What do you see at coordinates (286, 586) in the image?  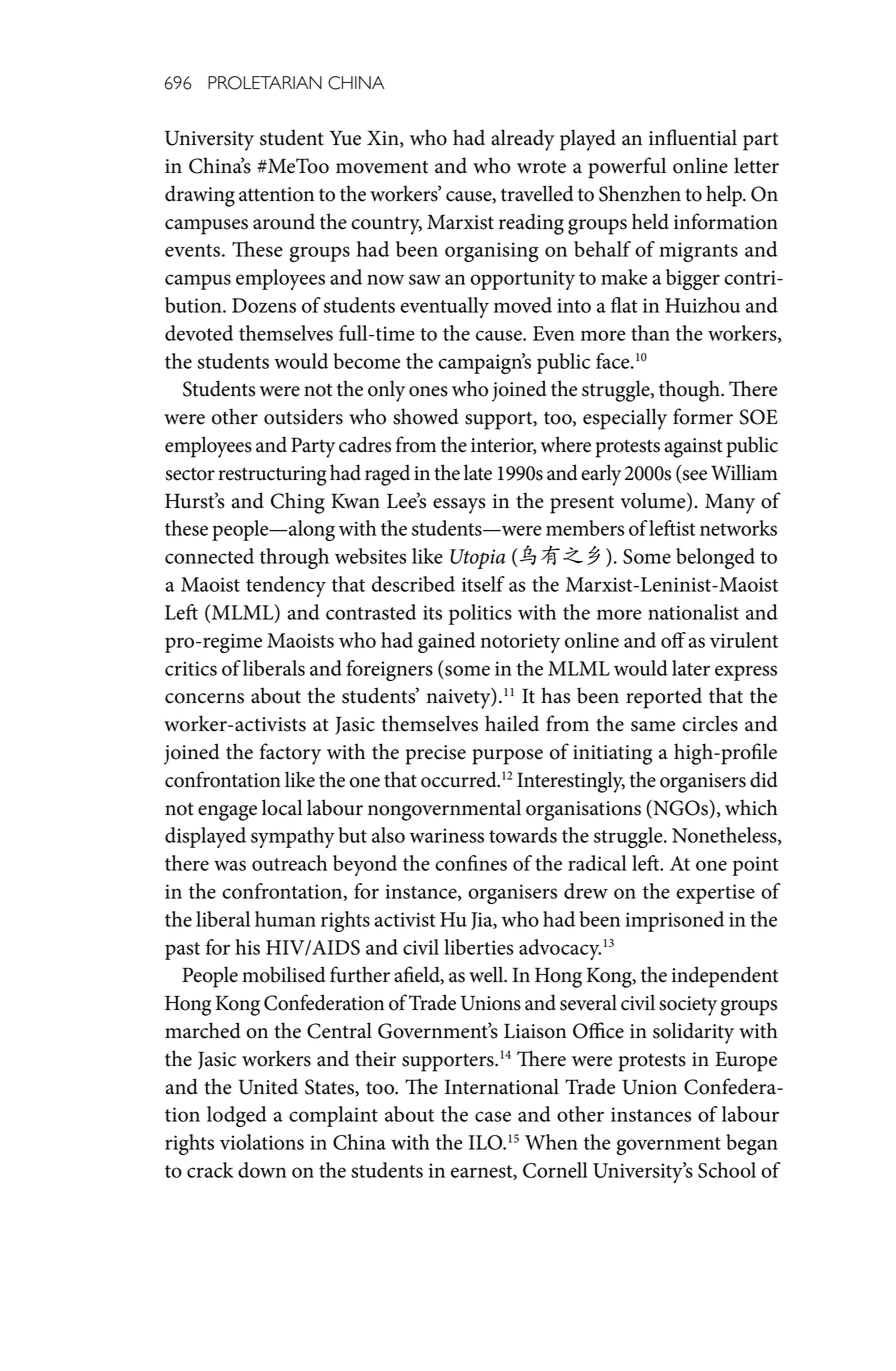 I see `tendency` at bounding box center [286, 586].
